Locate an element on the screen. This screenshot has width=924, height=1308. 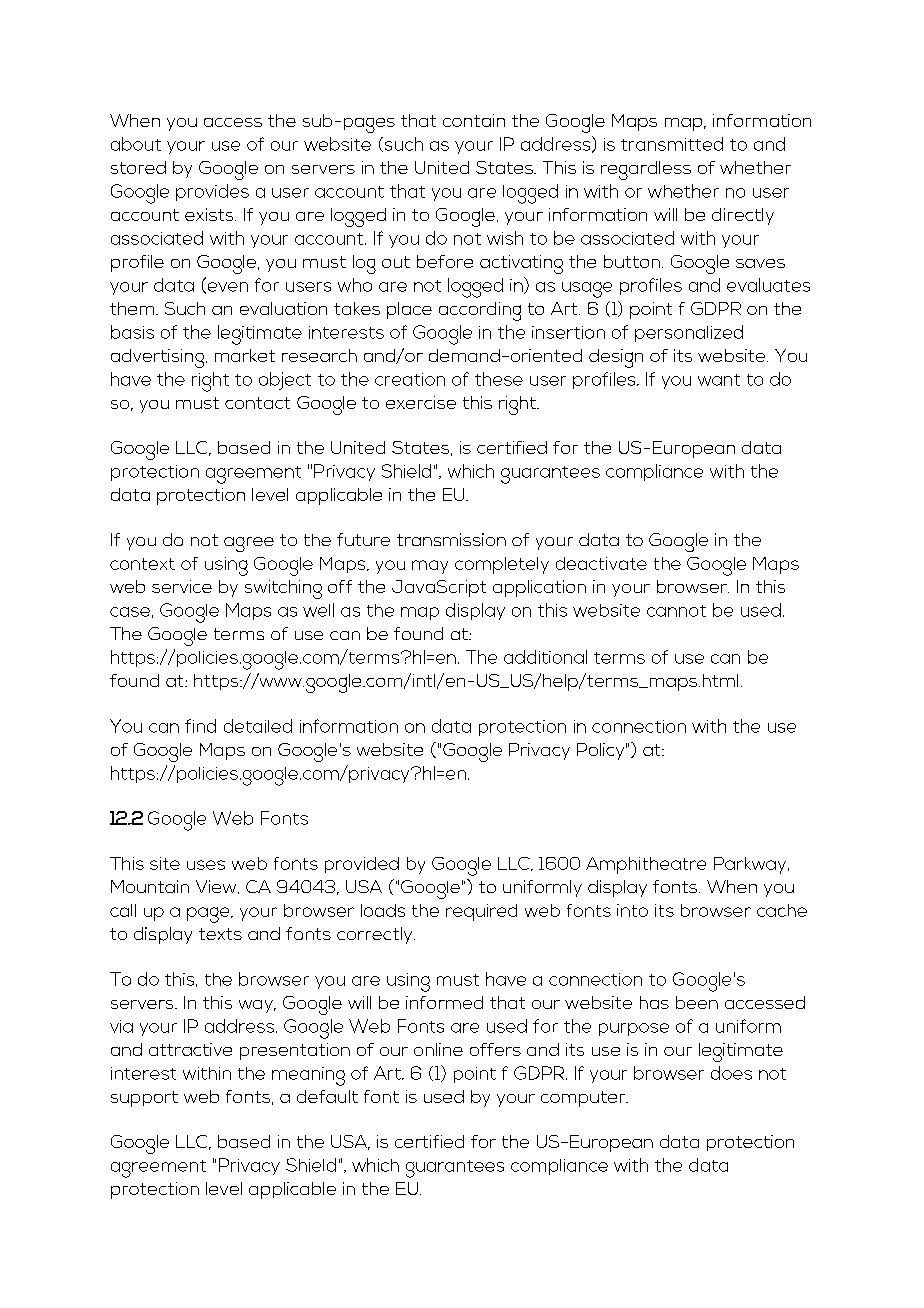
online is located at coordinates (438, 1049).
